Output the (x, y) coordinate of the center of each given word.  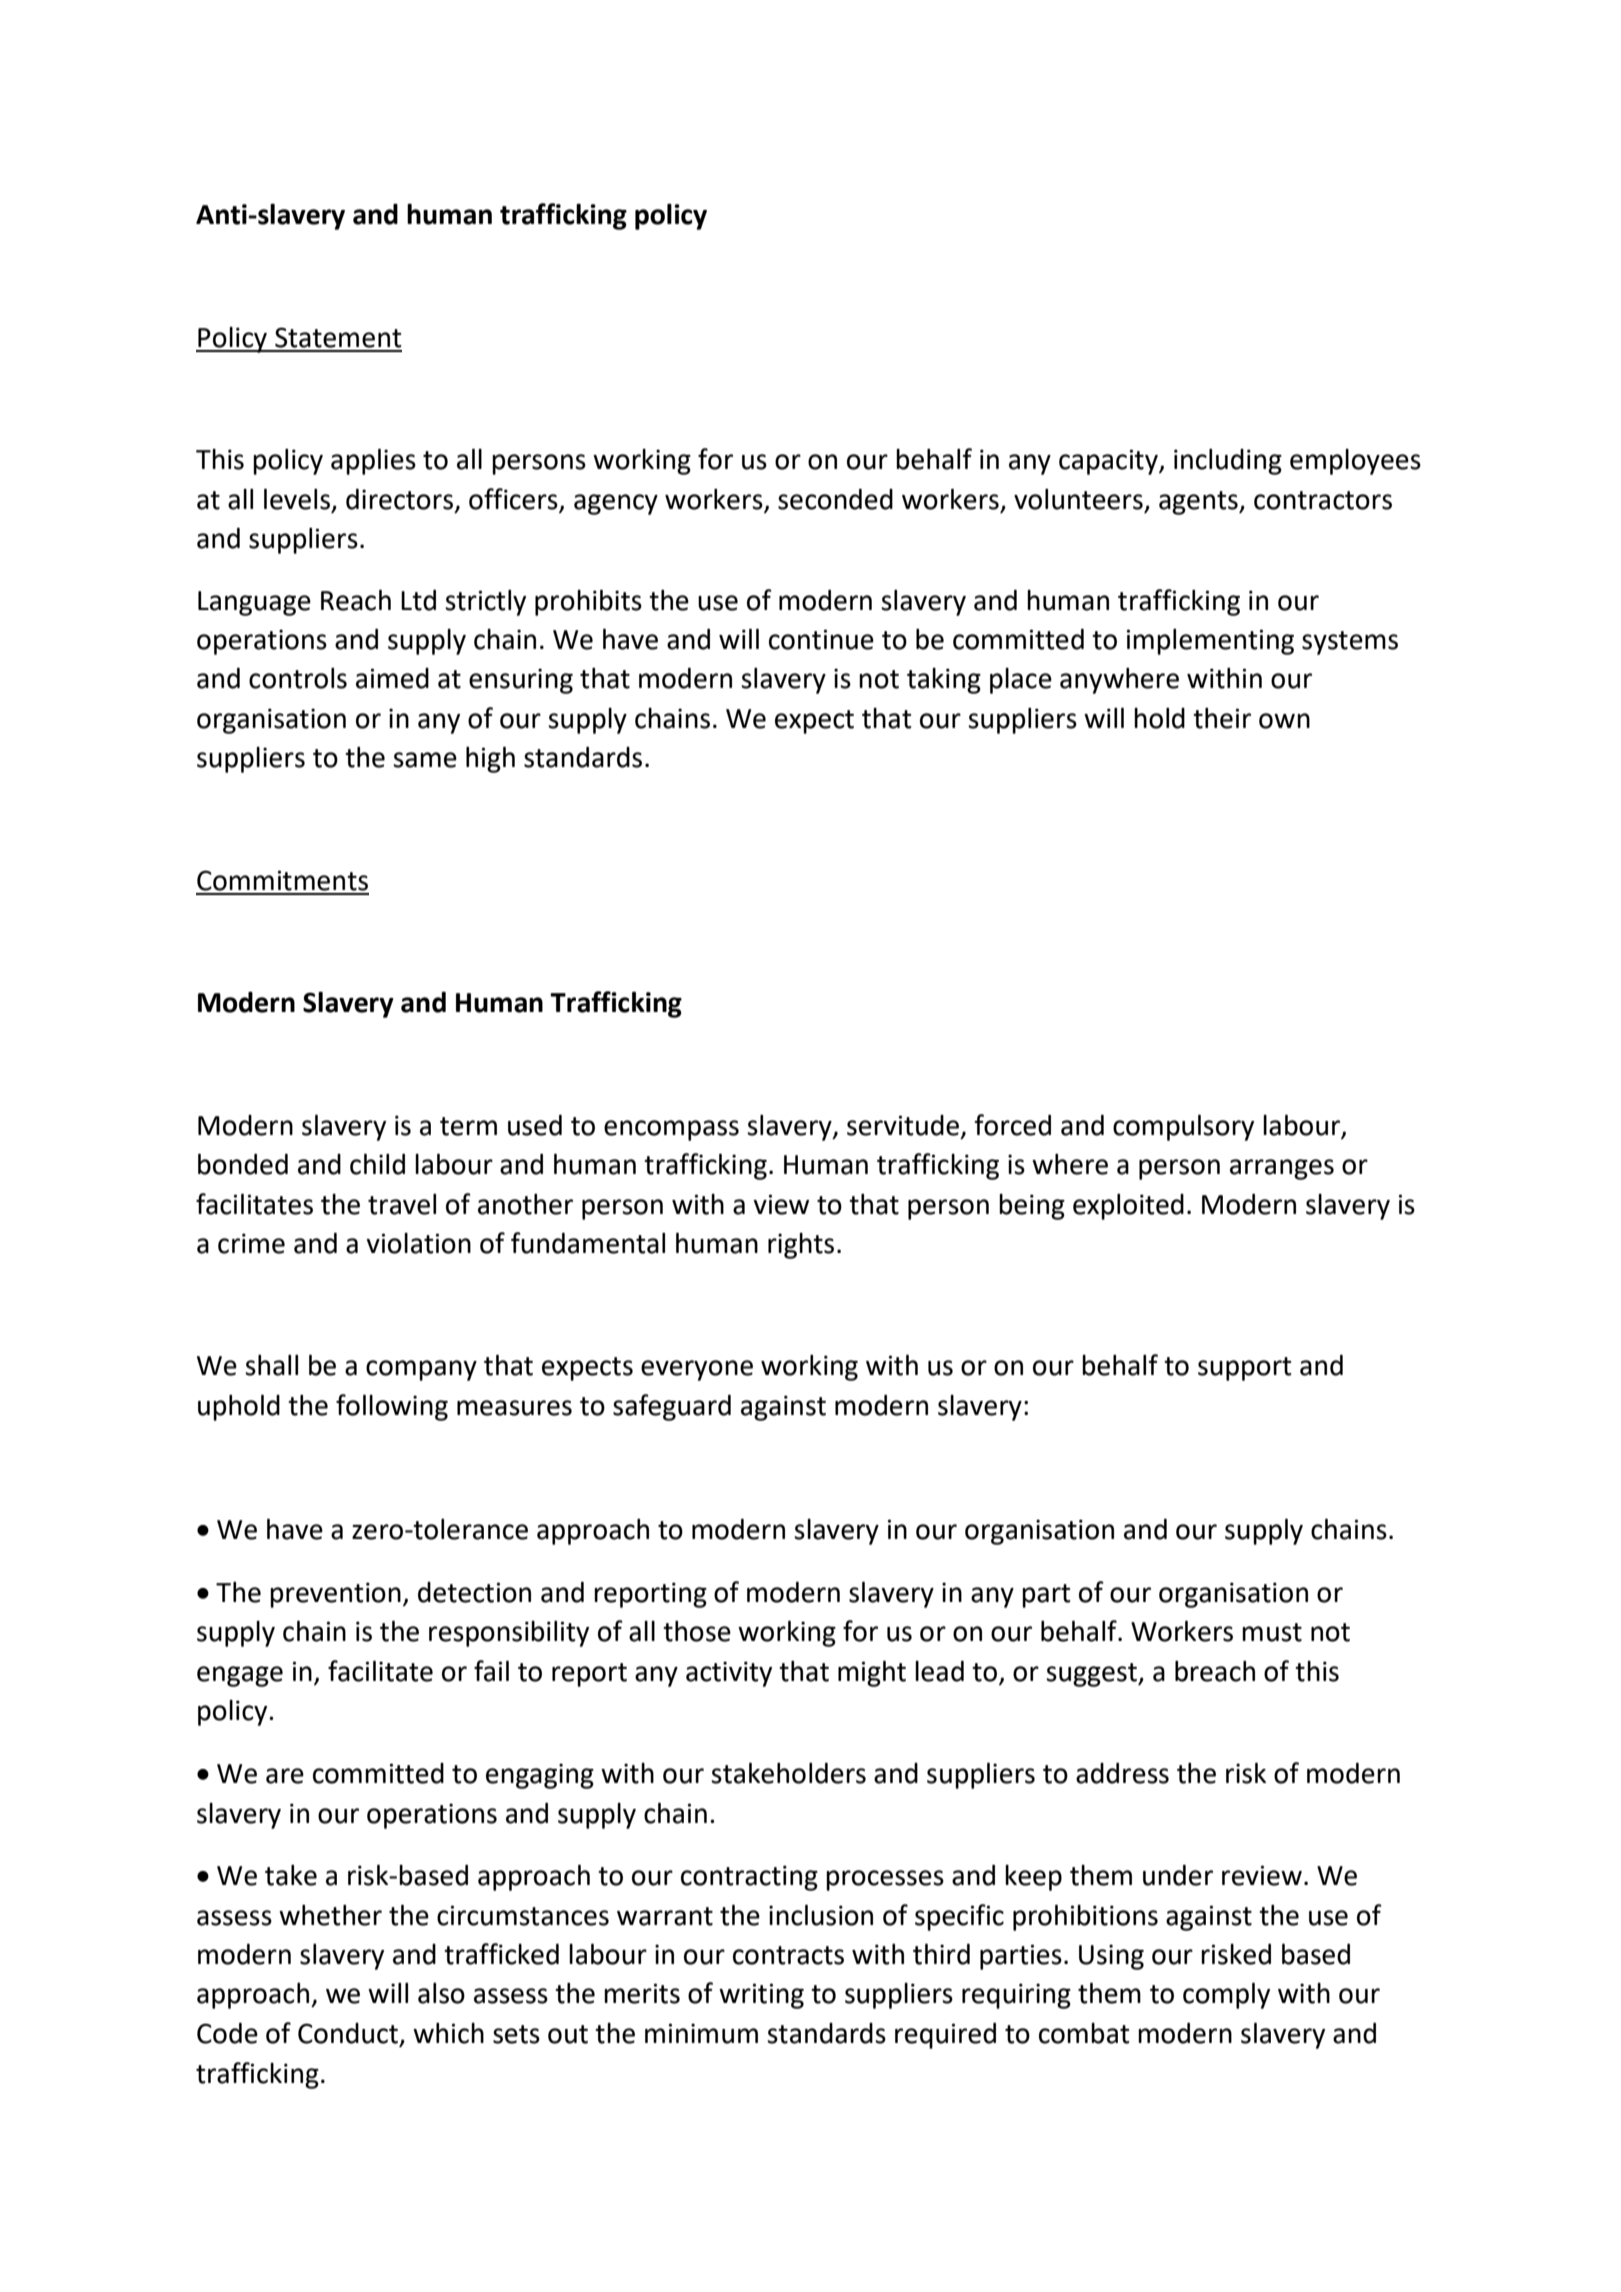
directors (399, 499)
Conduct (348, 2033)
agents (1199, 503)
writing (761, 1996)
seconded (835, 499)
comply (1226, 1995)
